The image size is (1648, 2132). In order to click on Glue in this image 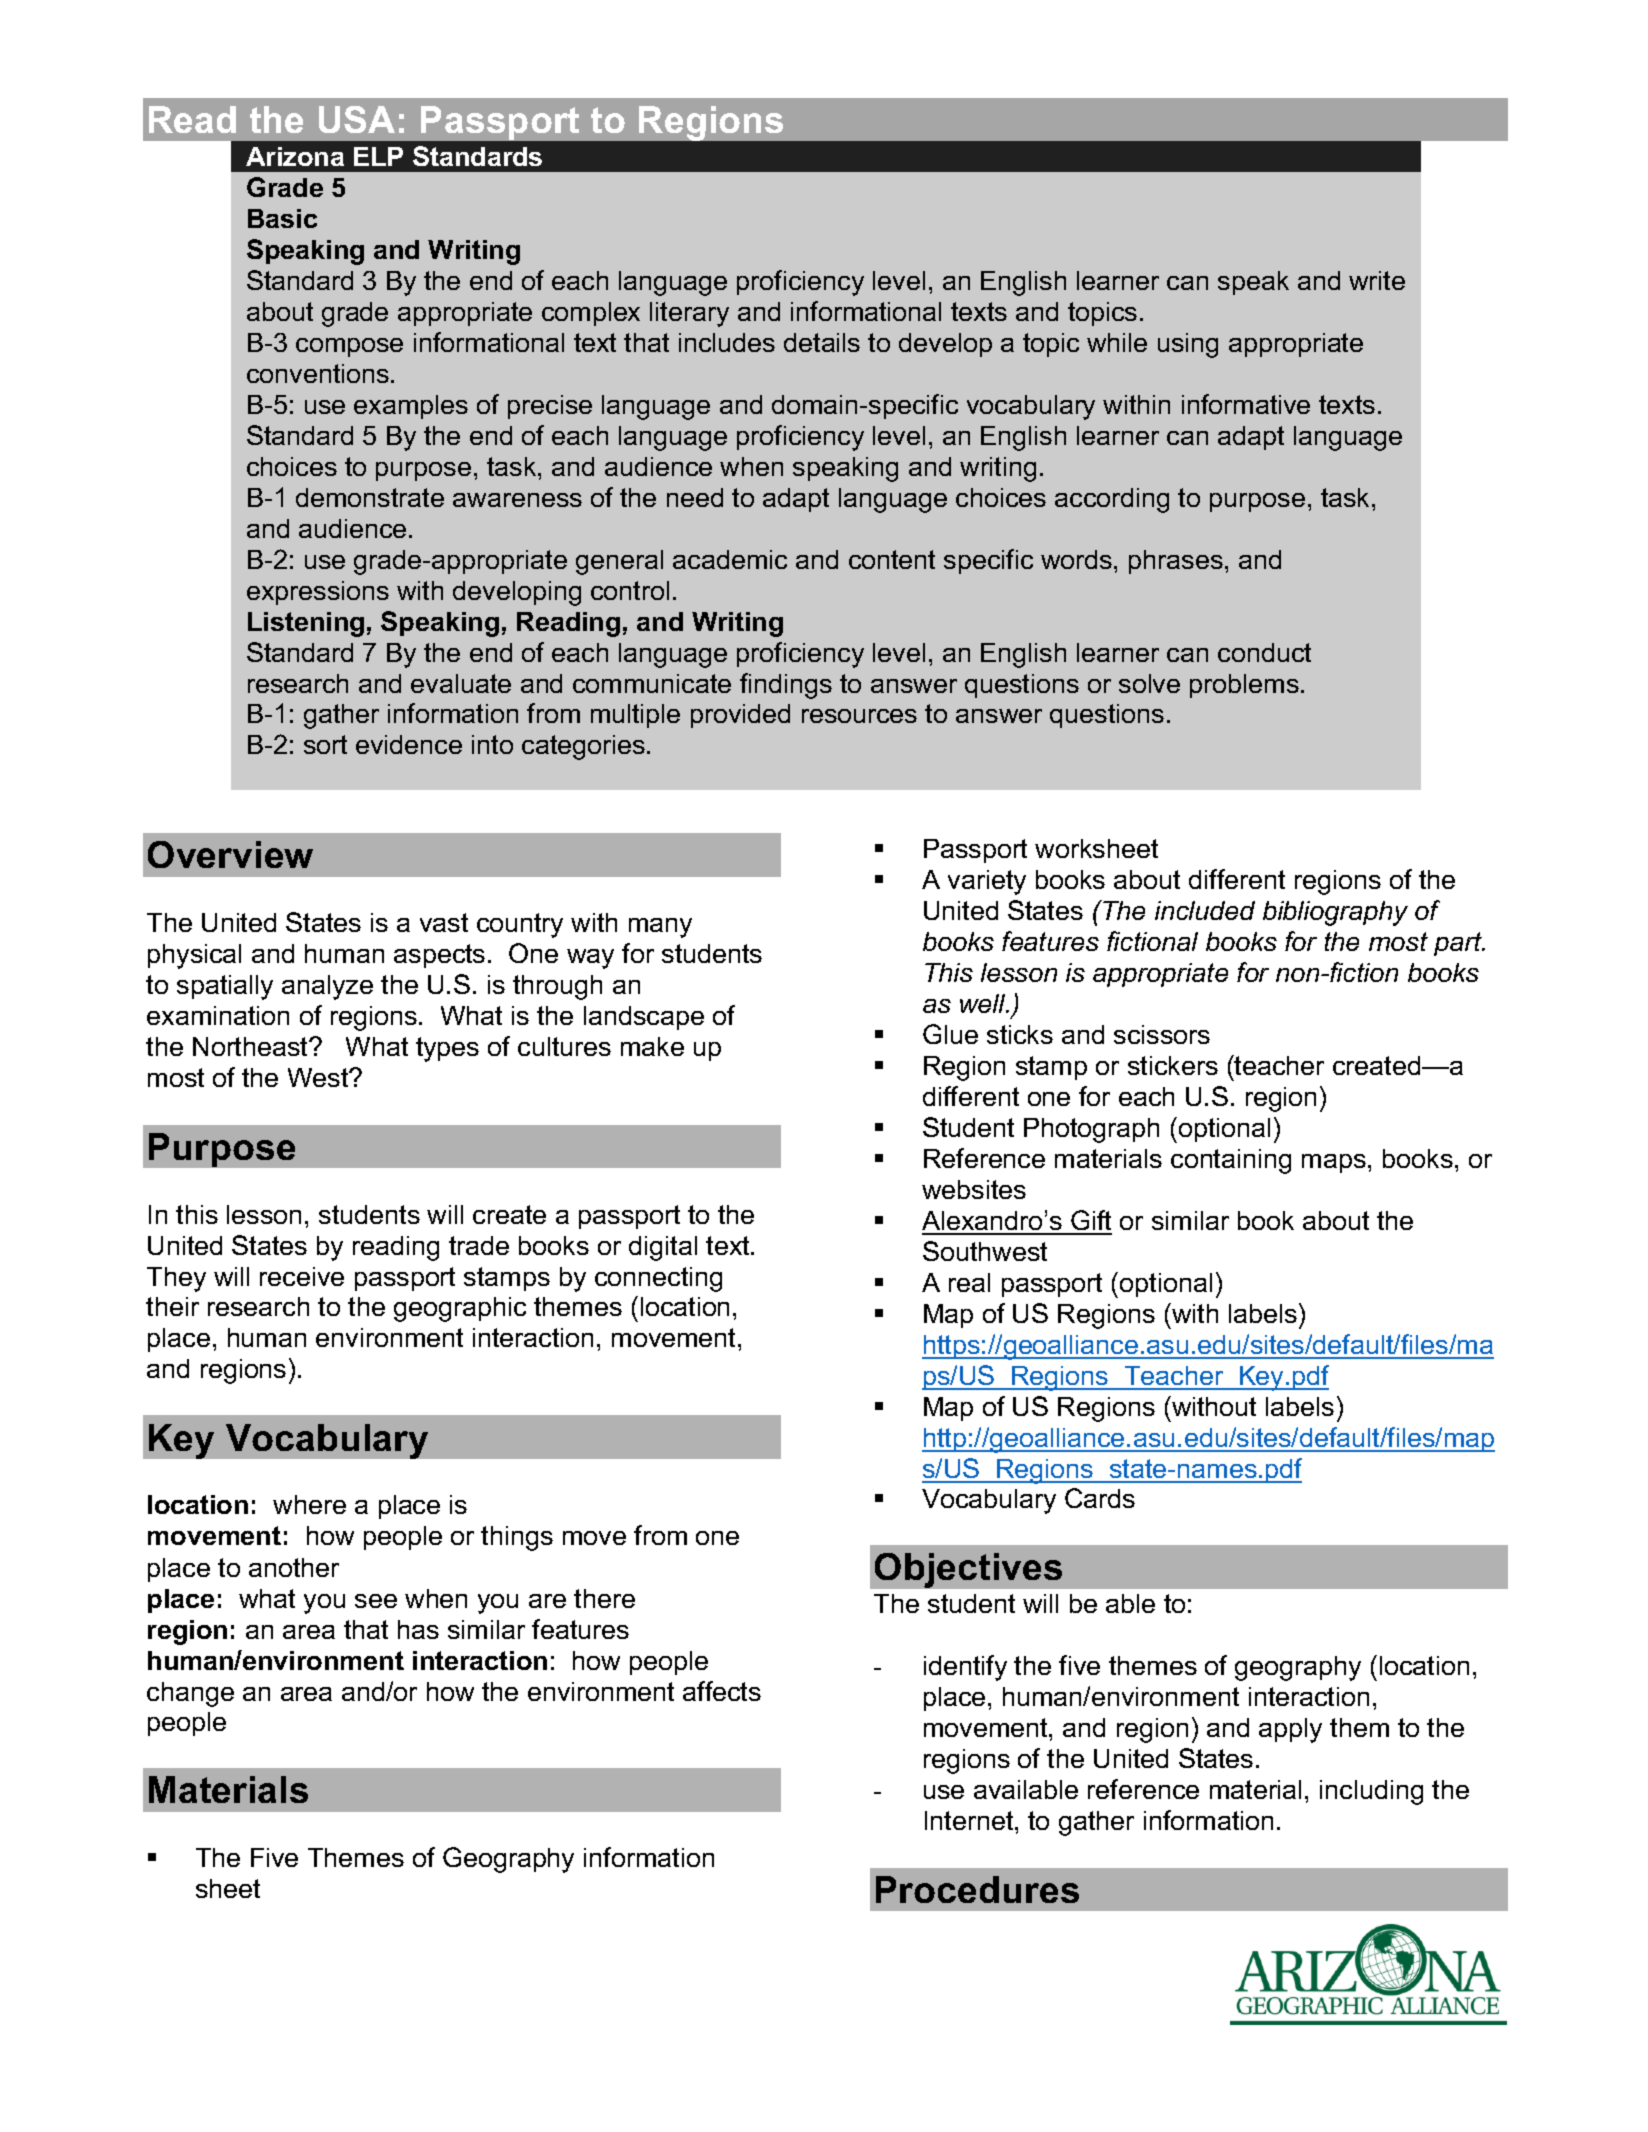, I will do `click(950, 1034)`.
